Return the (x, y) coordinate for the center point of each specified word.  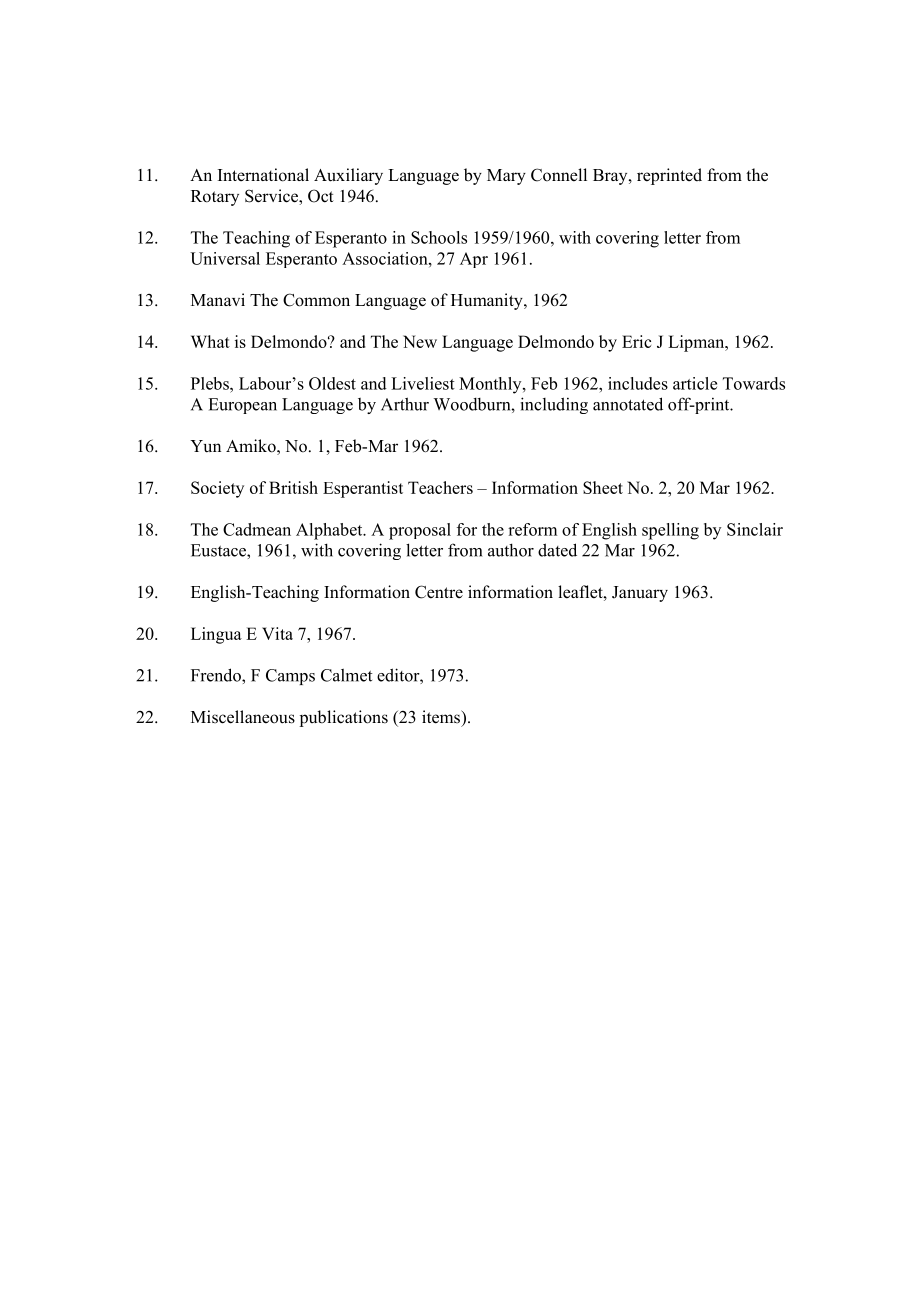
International (263, 175)
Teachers (440, 487)
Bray (611, 177)
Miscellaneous (243, 717)
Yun (205, 446)
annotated (628, 404)
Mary (506, 177)
